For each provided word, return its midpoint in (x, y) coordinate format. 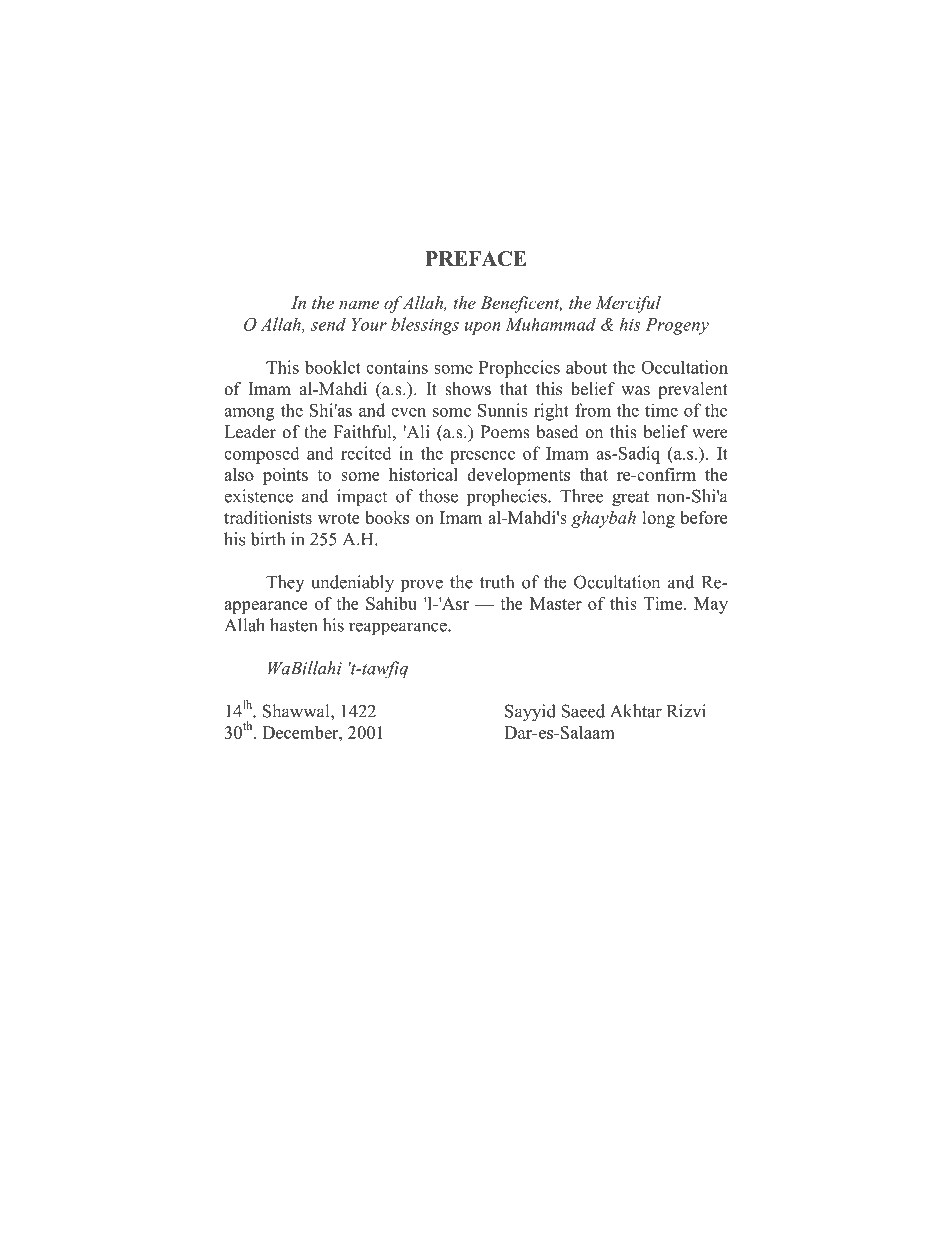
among (249, 414)
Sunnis (503, 410)
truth (497, 582)
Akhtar (636, 711)
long (658, 519)
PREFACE (476, 258)
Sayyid (530, 713)
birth (268, 539)
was (635, 391)
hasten (293, 625)
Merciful (628, 304)
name (359, 304)
